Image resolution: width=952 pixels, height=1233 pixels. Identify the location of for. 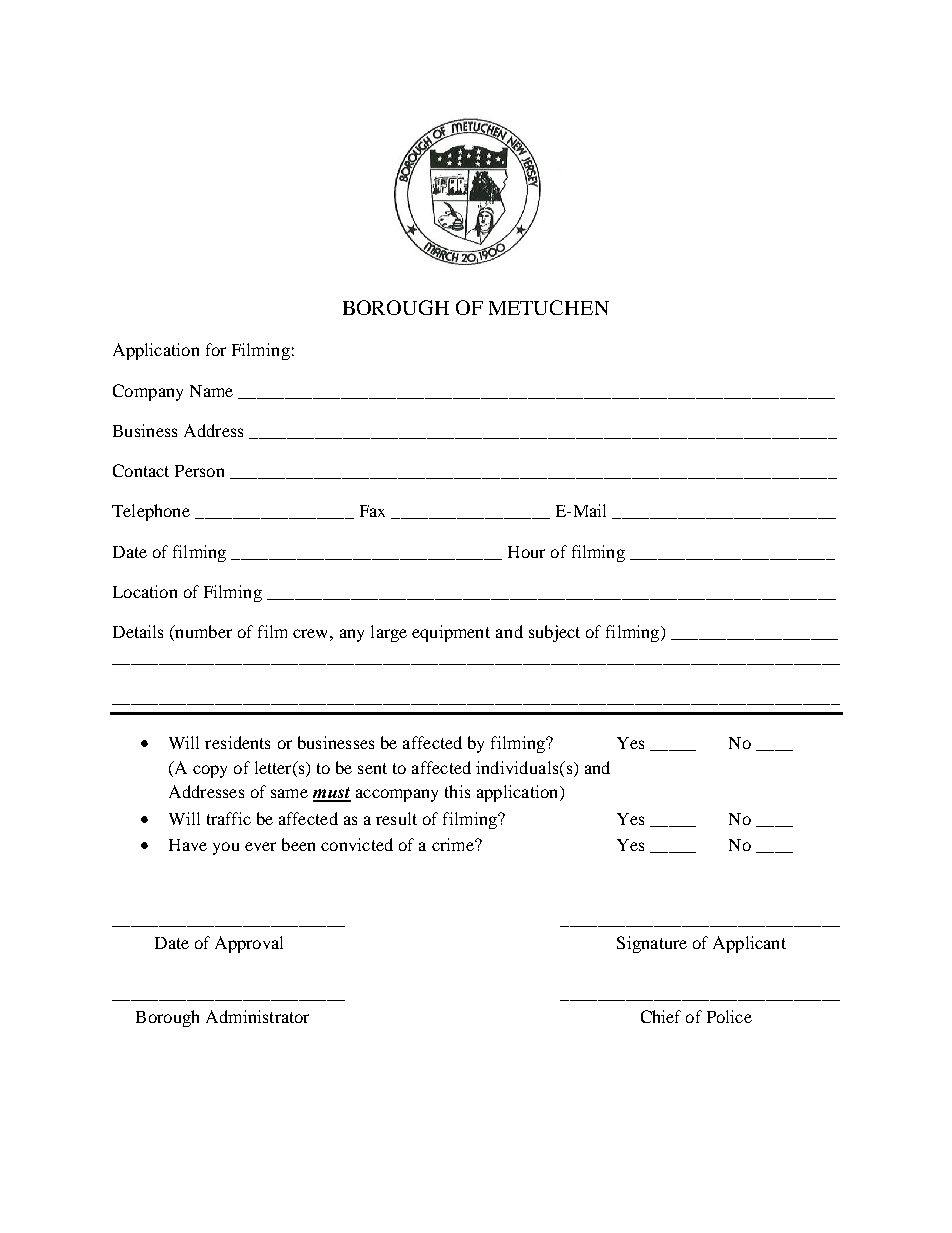
(216, 349).
